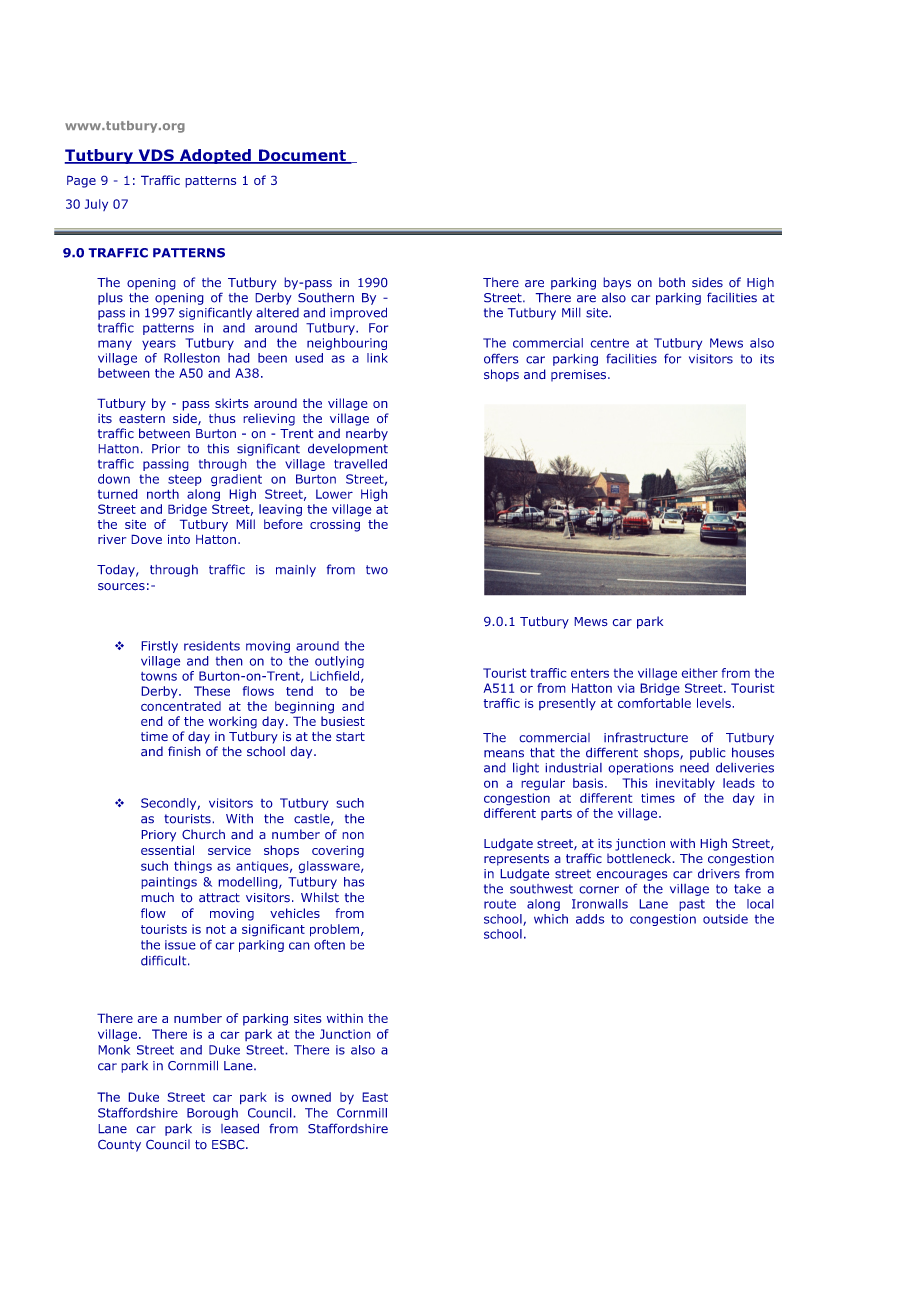  Describe the element at coordinates (692, 905) in the screenshot. I see `past` at that location.
